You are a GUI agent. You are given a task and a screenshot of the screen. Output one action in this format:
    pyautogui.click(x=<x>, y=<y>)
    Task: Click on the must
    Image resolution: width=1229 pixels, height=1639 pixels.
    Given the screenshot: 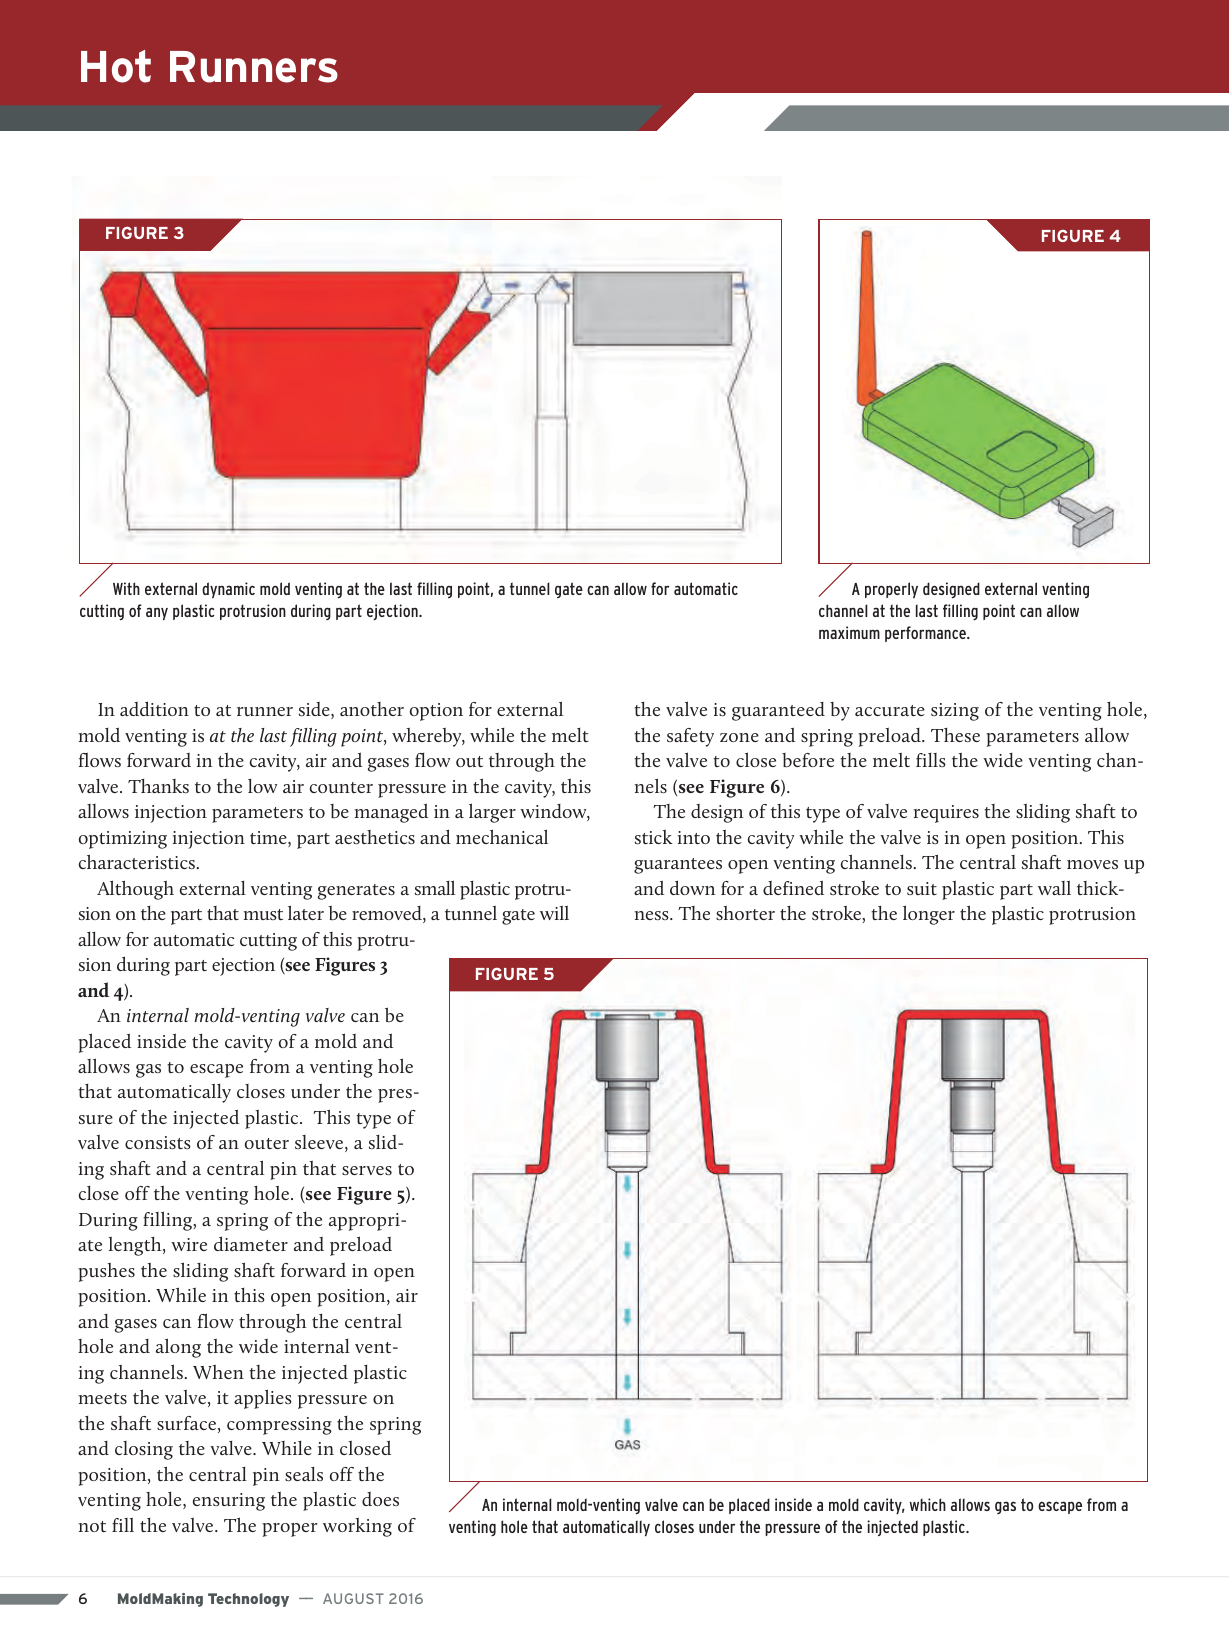 What is the action you would take?
    pyautogui.click(x=263, y=914)
